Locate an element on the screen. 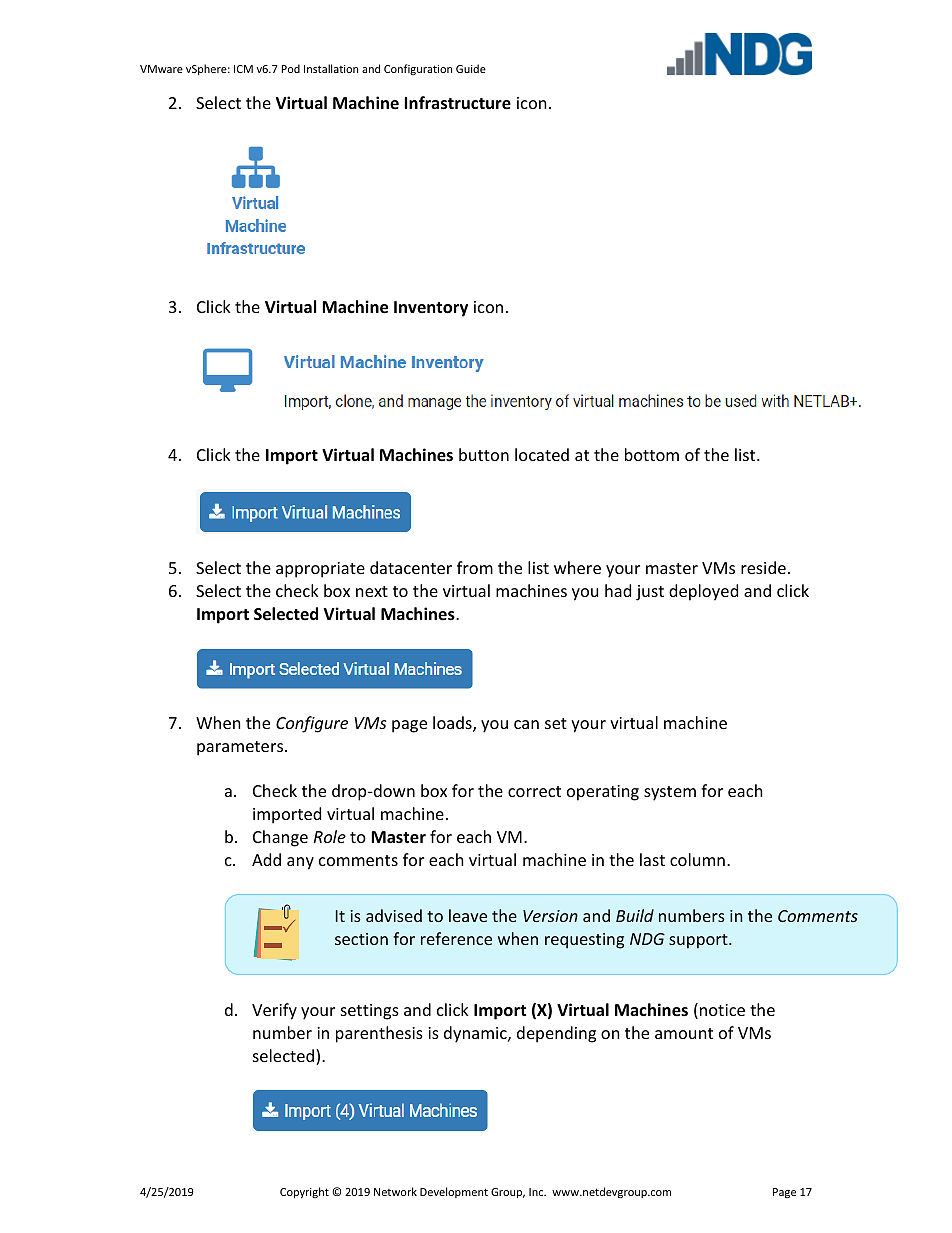 The width and height of the screenshot is (952, 1233). can is located at coordinates (526, 724).
